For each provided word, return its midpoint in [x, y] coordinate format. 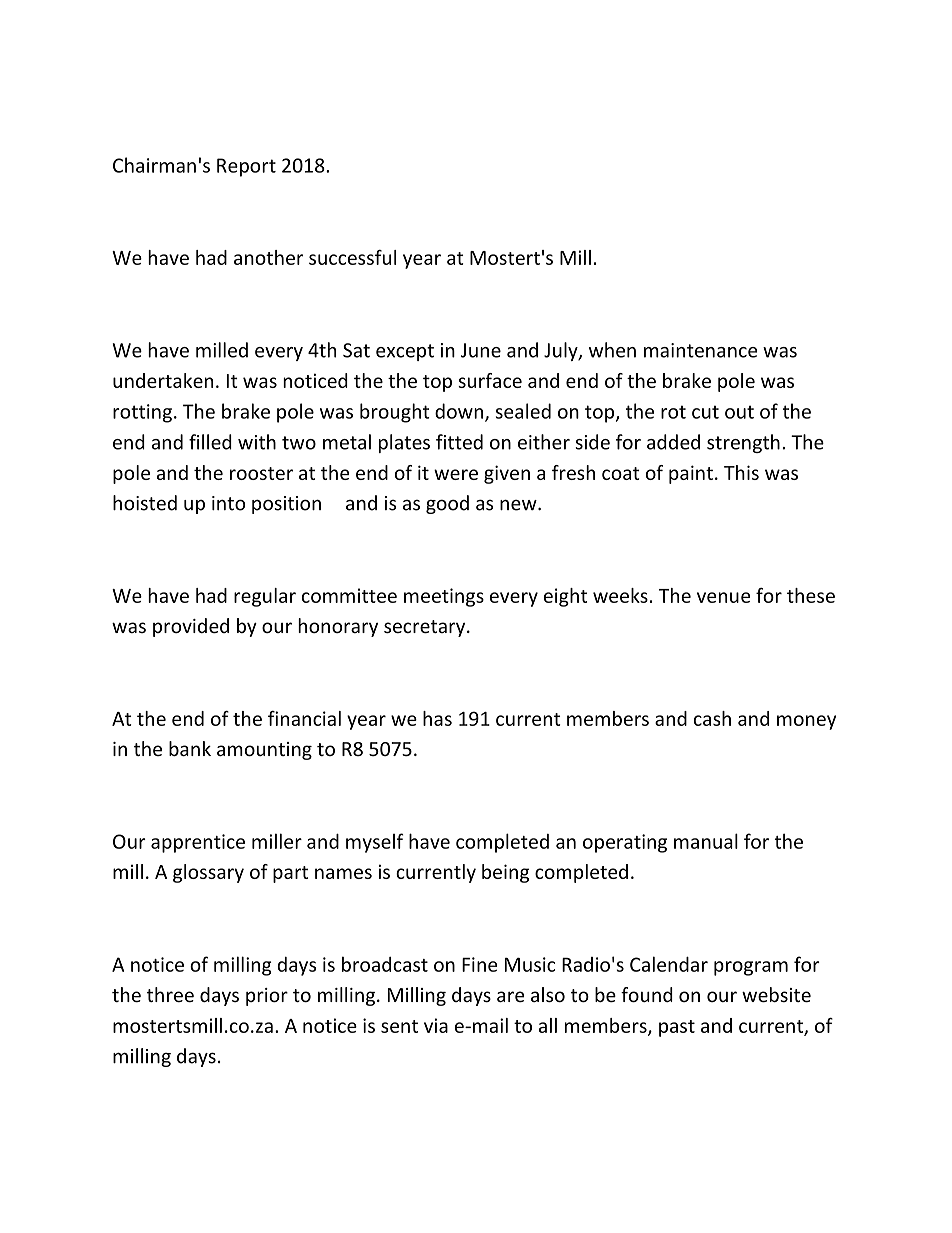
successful [352, 257]
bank [190, 748]
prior [267, 997]
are [510, 996]
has [437, 718]
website [776, 994]
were [456, 474]
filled [210, 442]
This [741, 472]
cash [712, 718]
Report [246, 167]
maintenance [700, 350]
